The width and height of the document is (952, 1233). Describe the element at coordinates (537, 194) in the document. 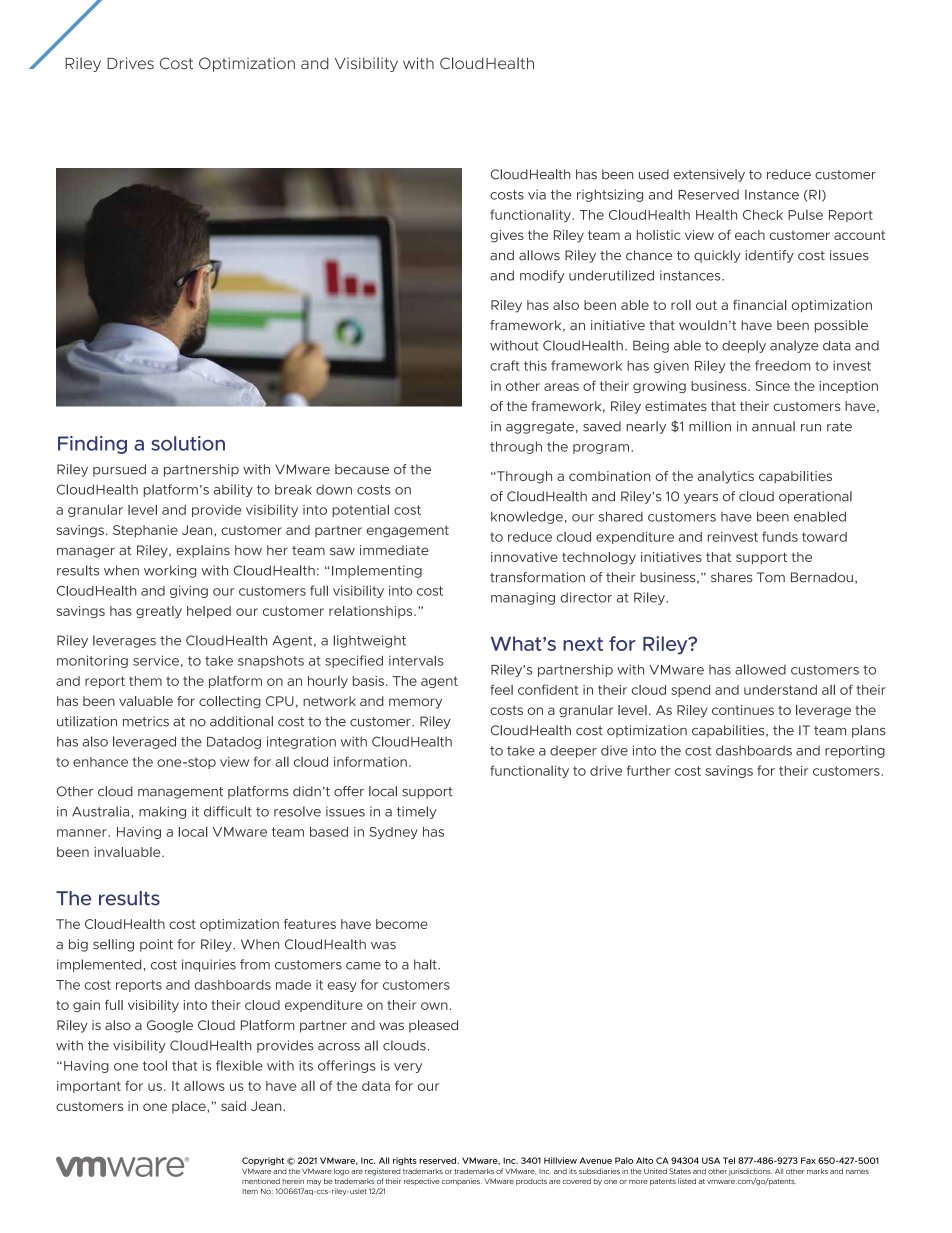

I see `via` at that location.
